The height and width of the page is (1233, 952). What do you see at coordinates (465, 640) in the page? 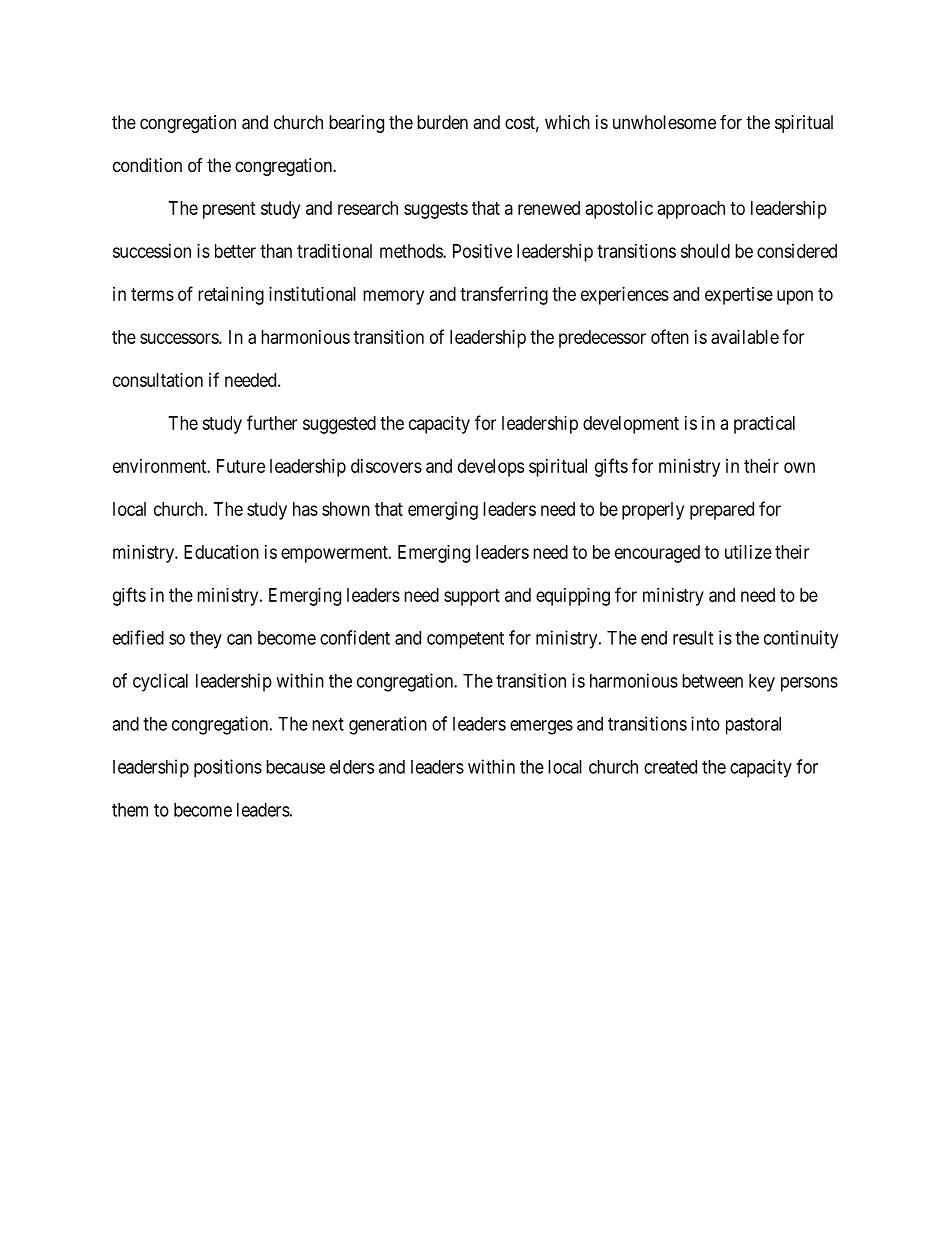
I see `competent` at bounding box center [465, 640].
